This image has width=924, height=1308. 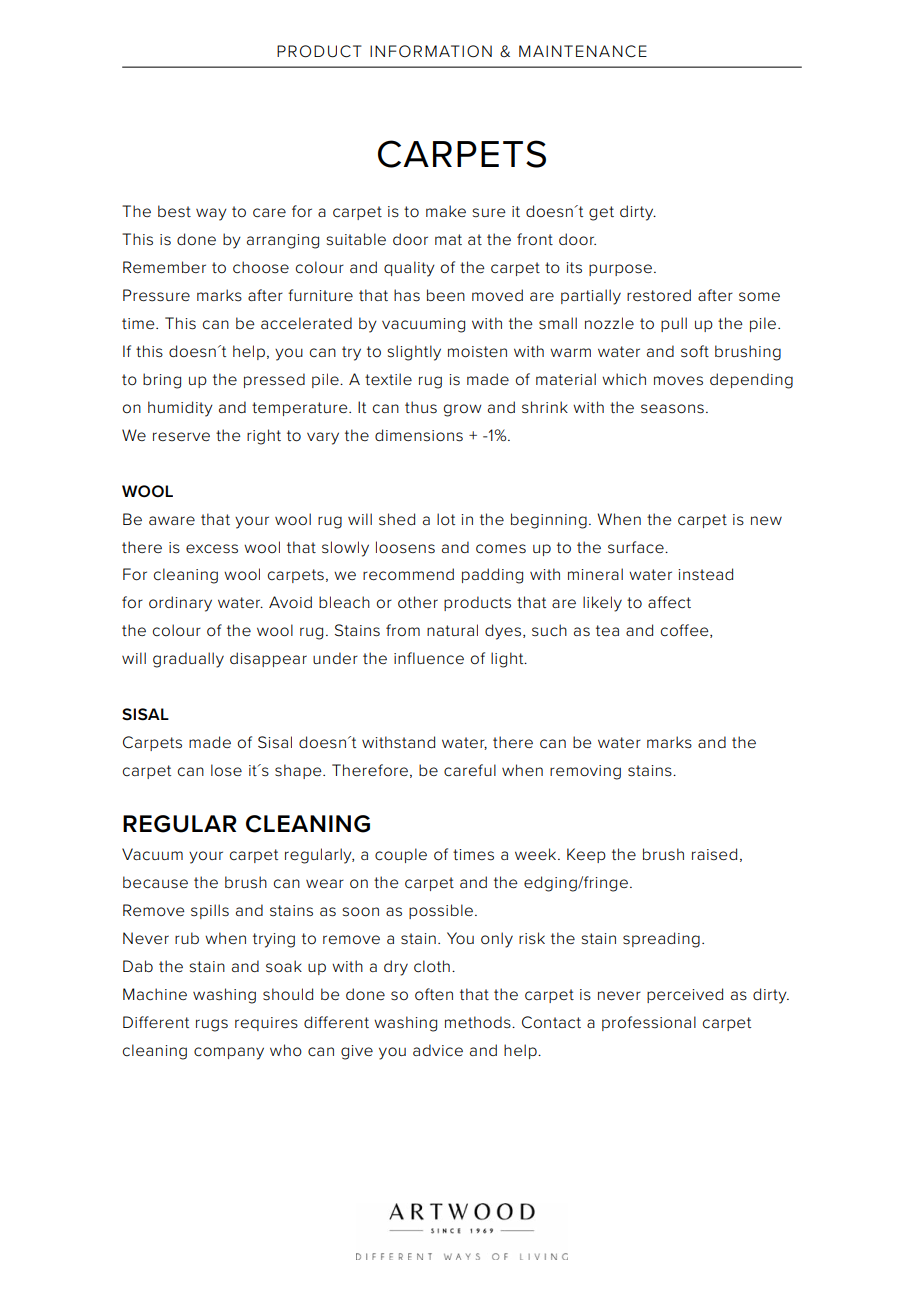 I want to click on instead, so click(x=705, y=574).
